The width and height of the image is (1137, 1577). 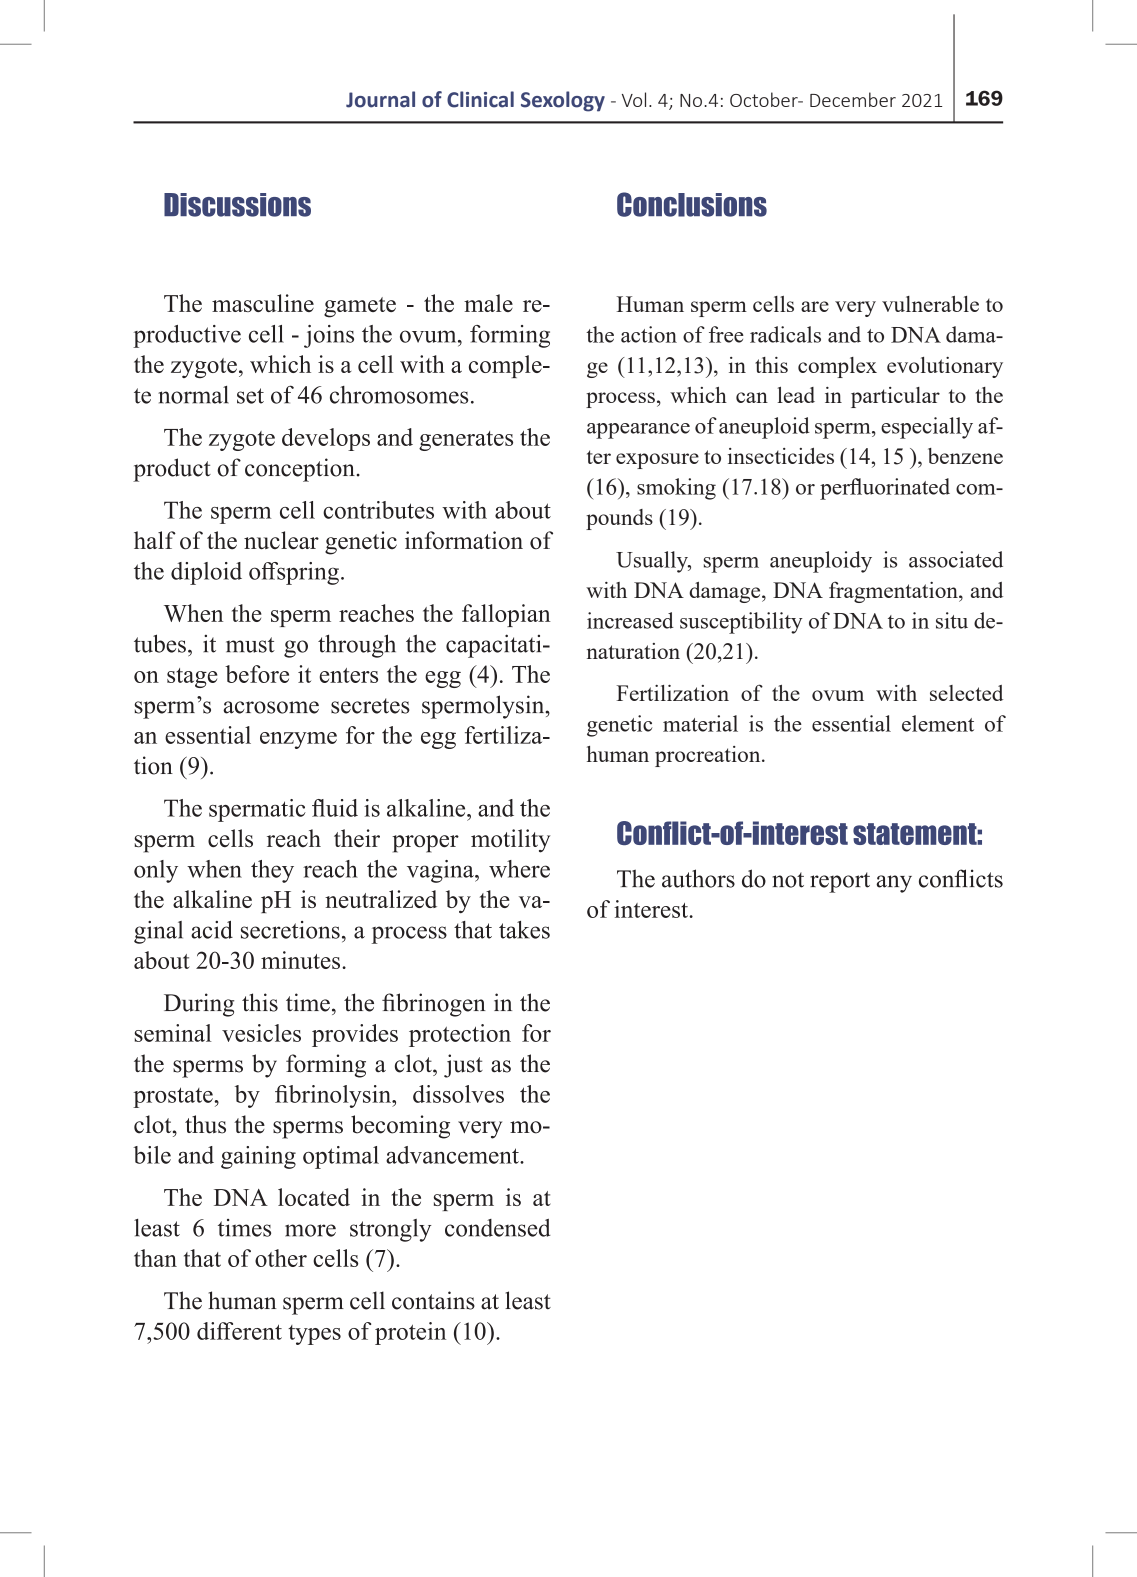 What do you see at coordinates (692, 204) in the image?
I see `Conclusions` at bounding box center [692, 204].
